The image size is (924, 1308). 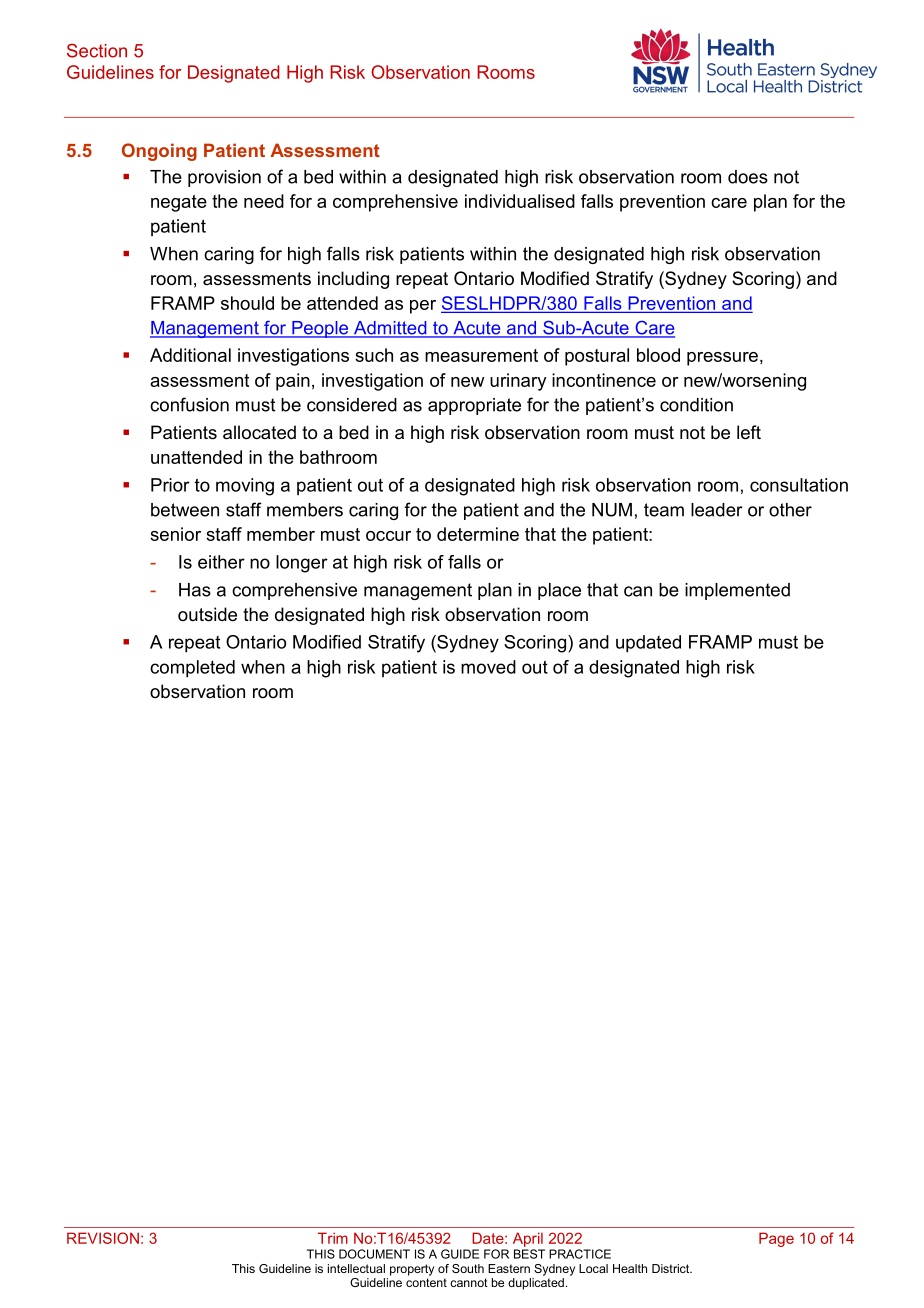 I want to click on South, so click(x=468, y=1268).
